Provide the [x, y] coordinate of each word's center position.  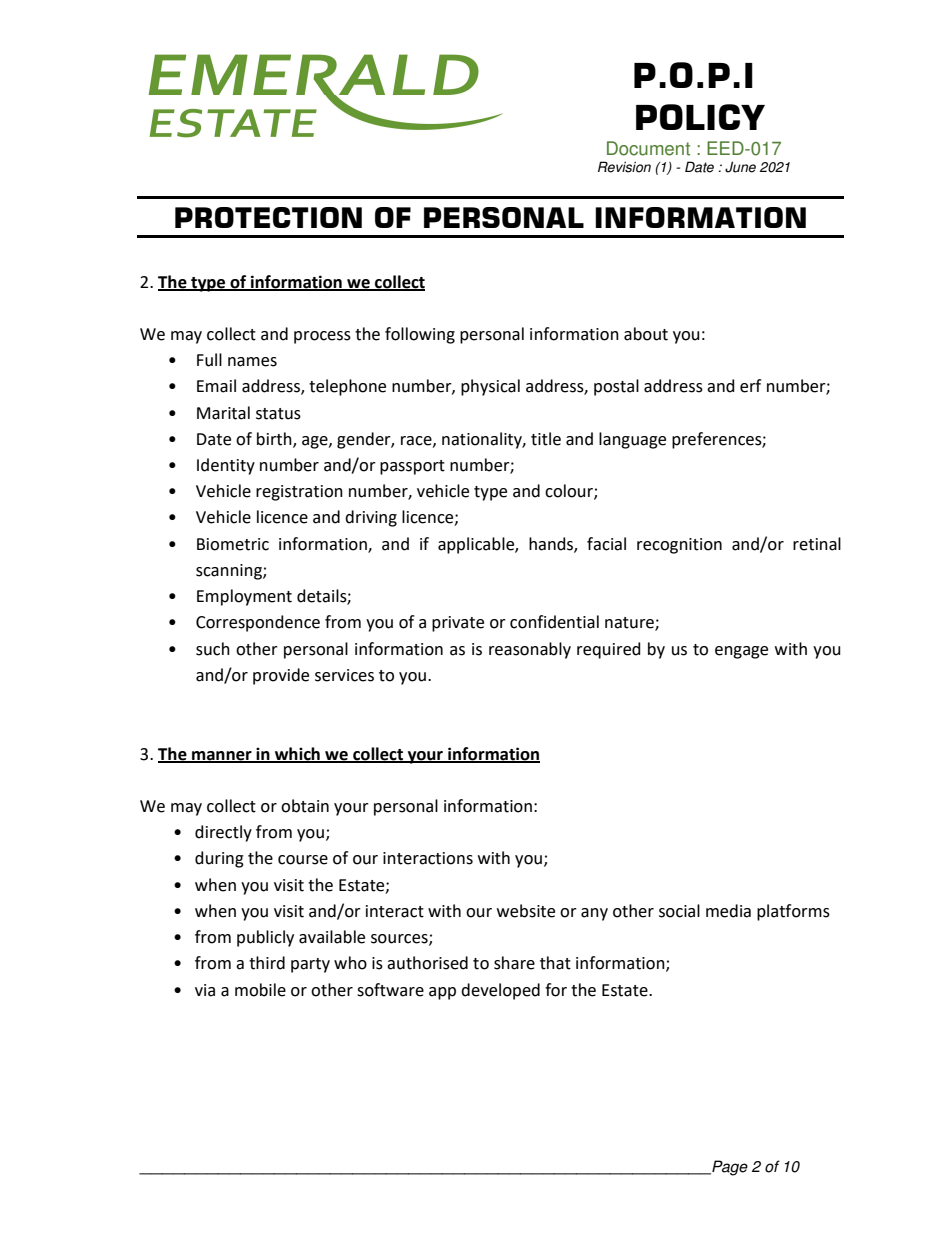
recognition [679, 546]
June [740, 167]
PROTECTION [268, 217]
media [728, 911]
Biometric [233, 544]
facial [606, 544]
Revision [624, 167]
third [267, 963]
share [514, 963]
